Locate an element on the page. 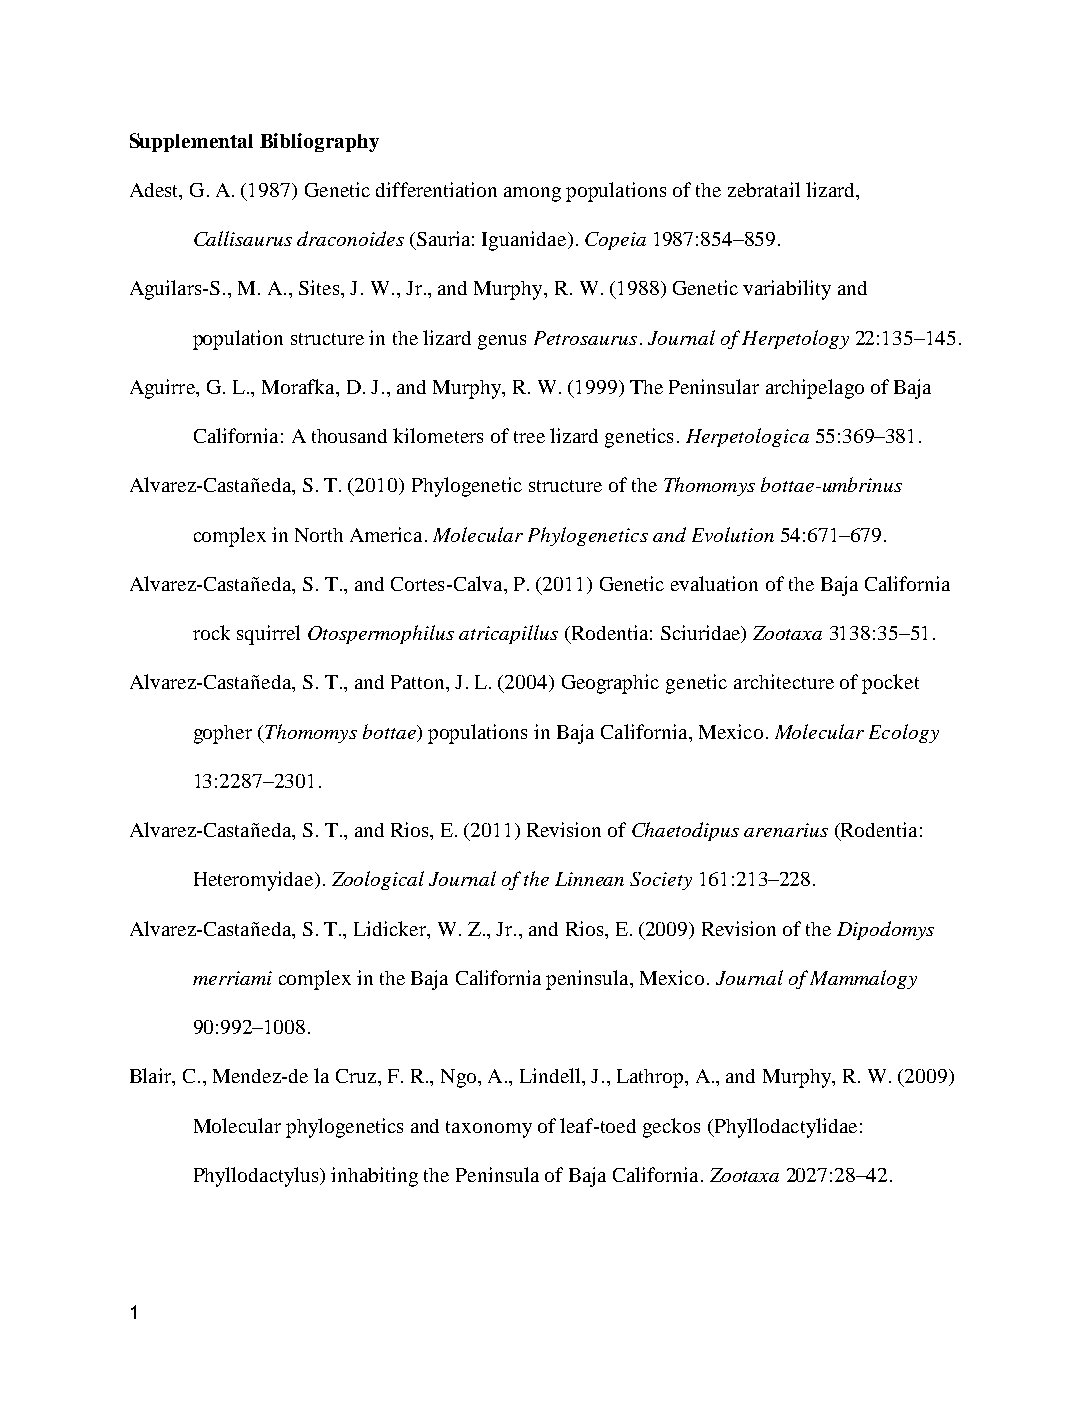  variability is located at coordinates (787, 290).
